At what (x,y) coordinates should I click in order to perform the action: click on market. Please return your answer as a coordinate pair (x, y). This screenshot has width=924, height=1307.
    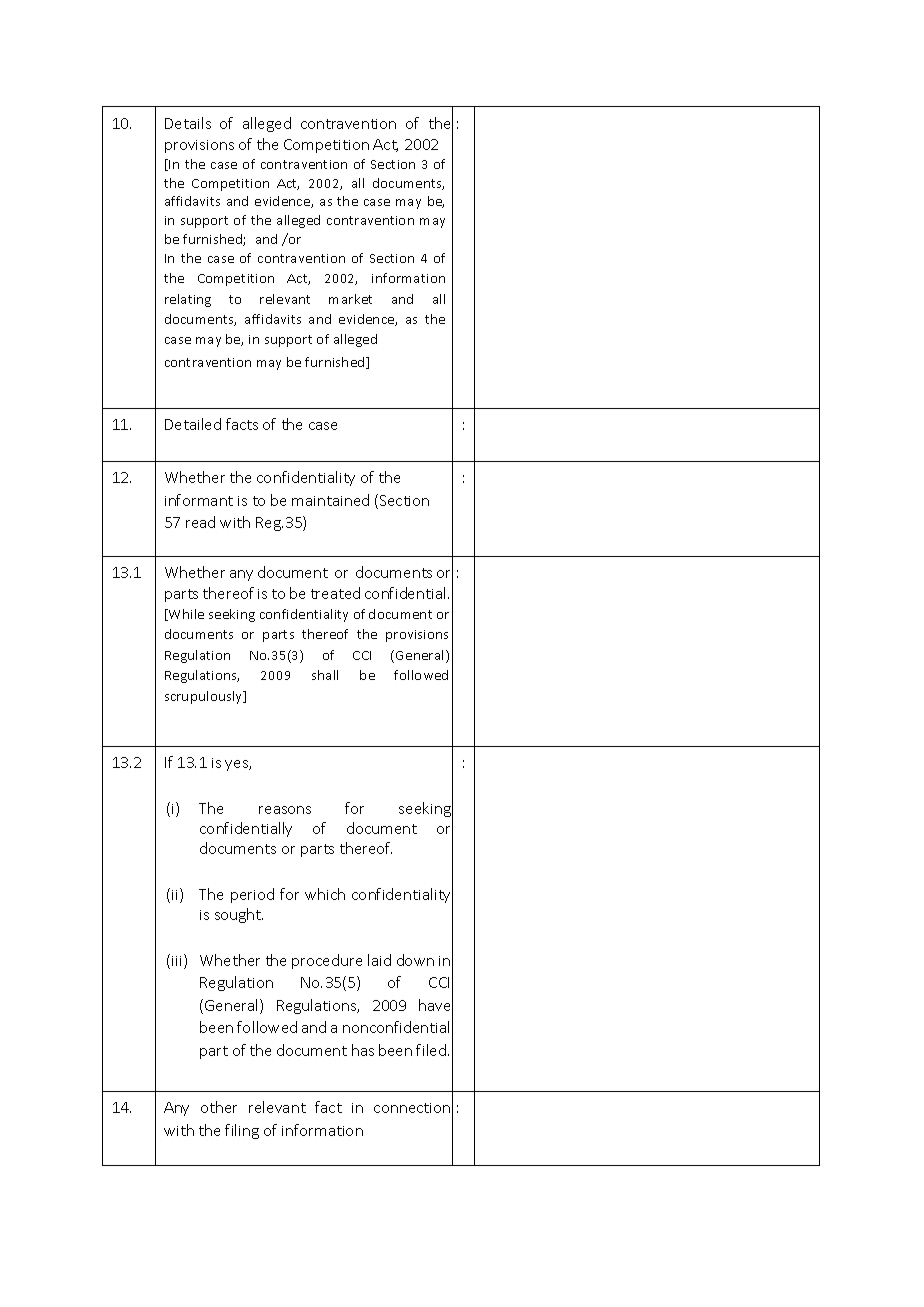
    Looking at the image, I should click on (350, 299).
